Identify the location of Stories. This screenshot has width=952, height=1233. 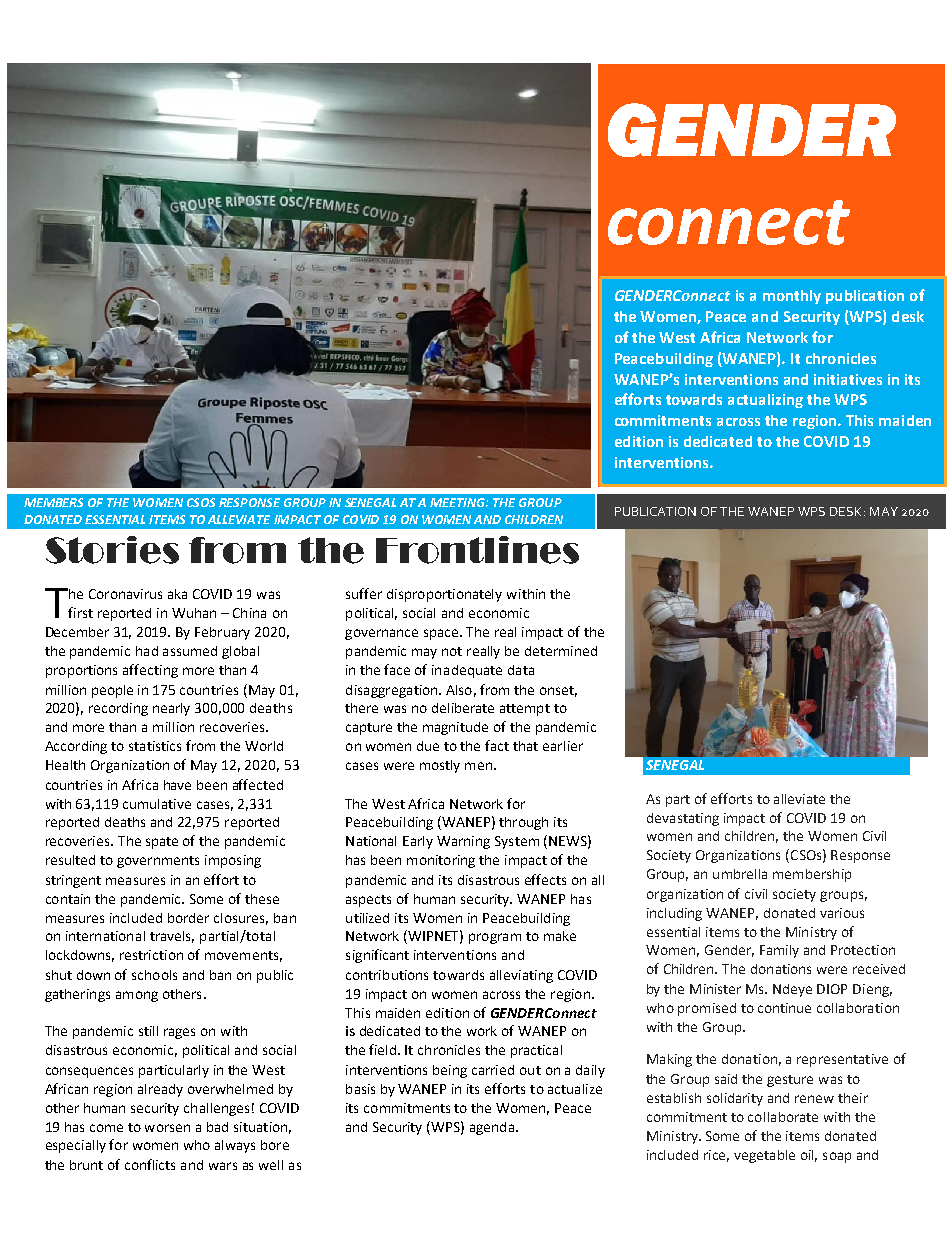
(112, 550).
